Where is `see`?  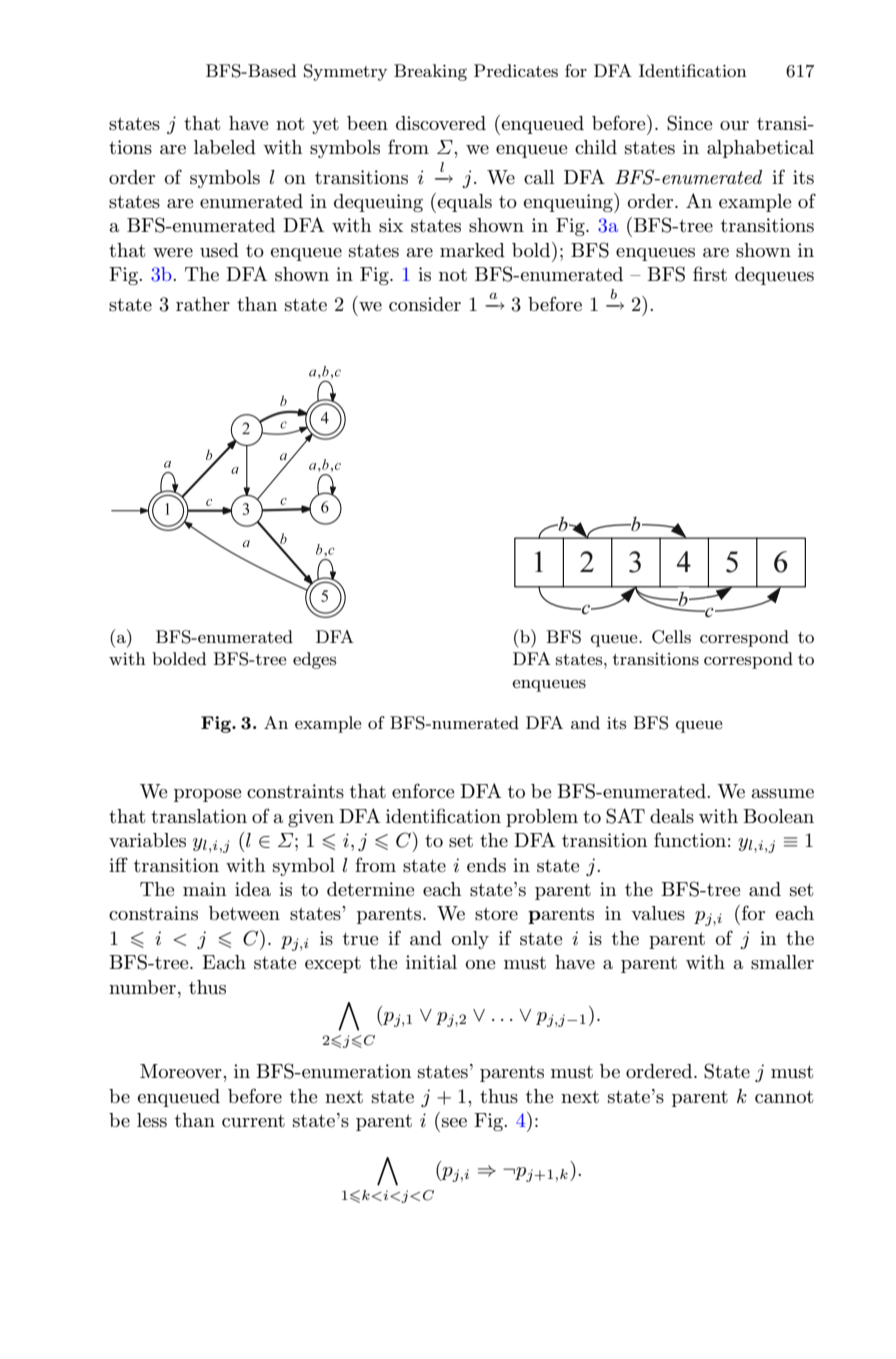 see is located at coordinates (454, 1123).
